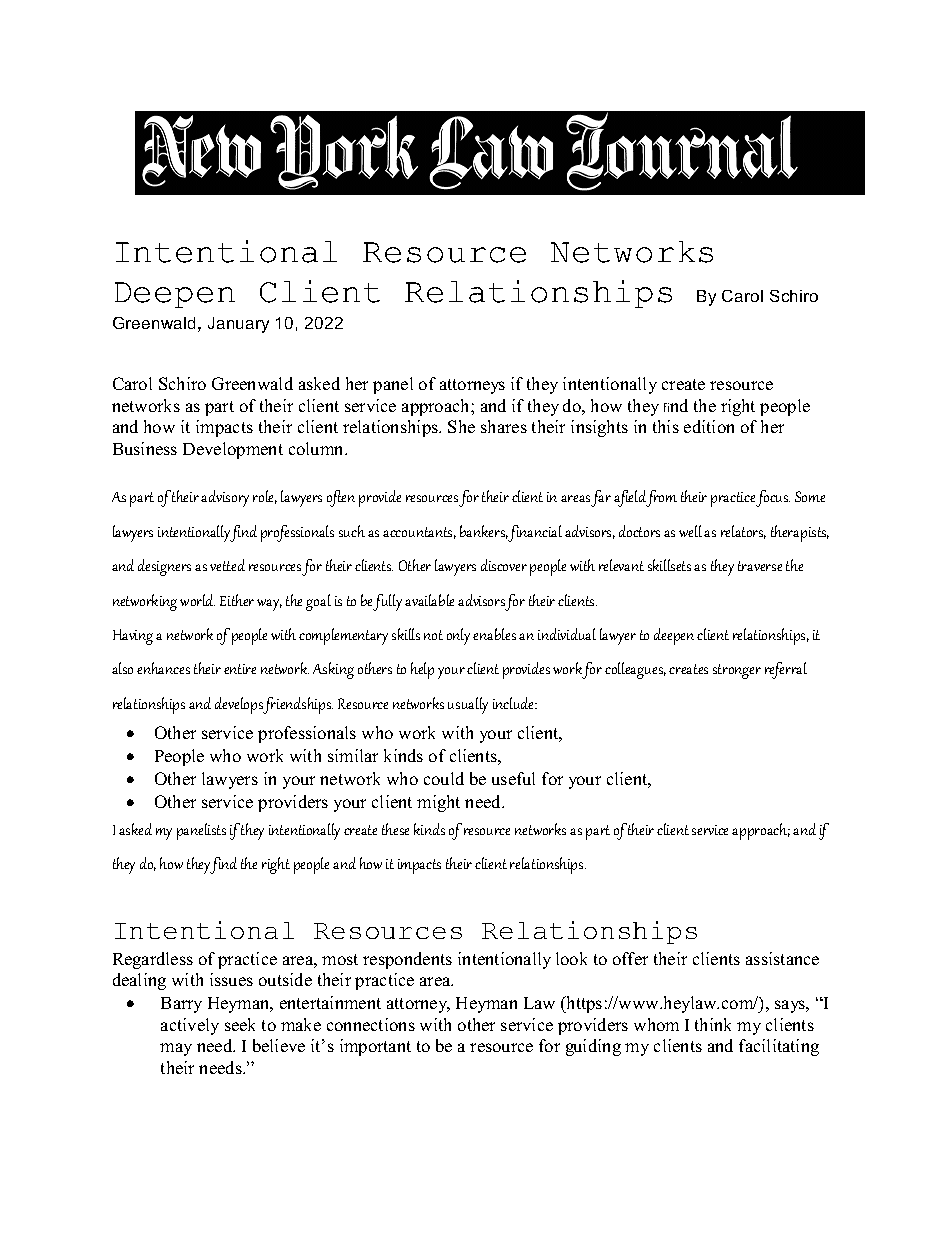 This document has height=1233, width=952. I want to click on connections, so click(371, 1024).
